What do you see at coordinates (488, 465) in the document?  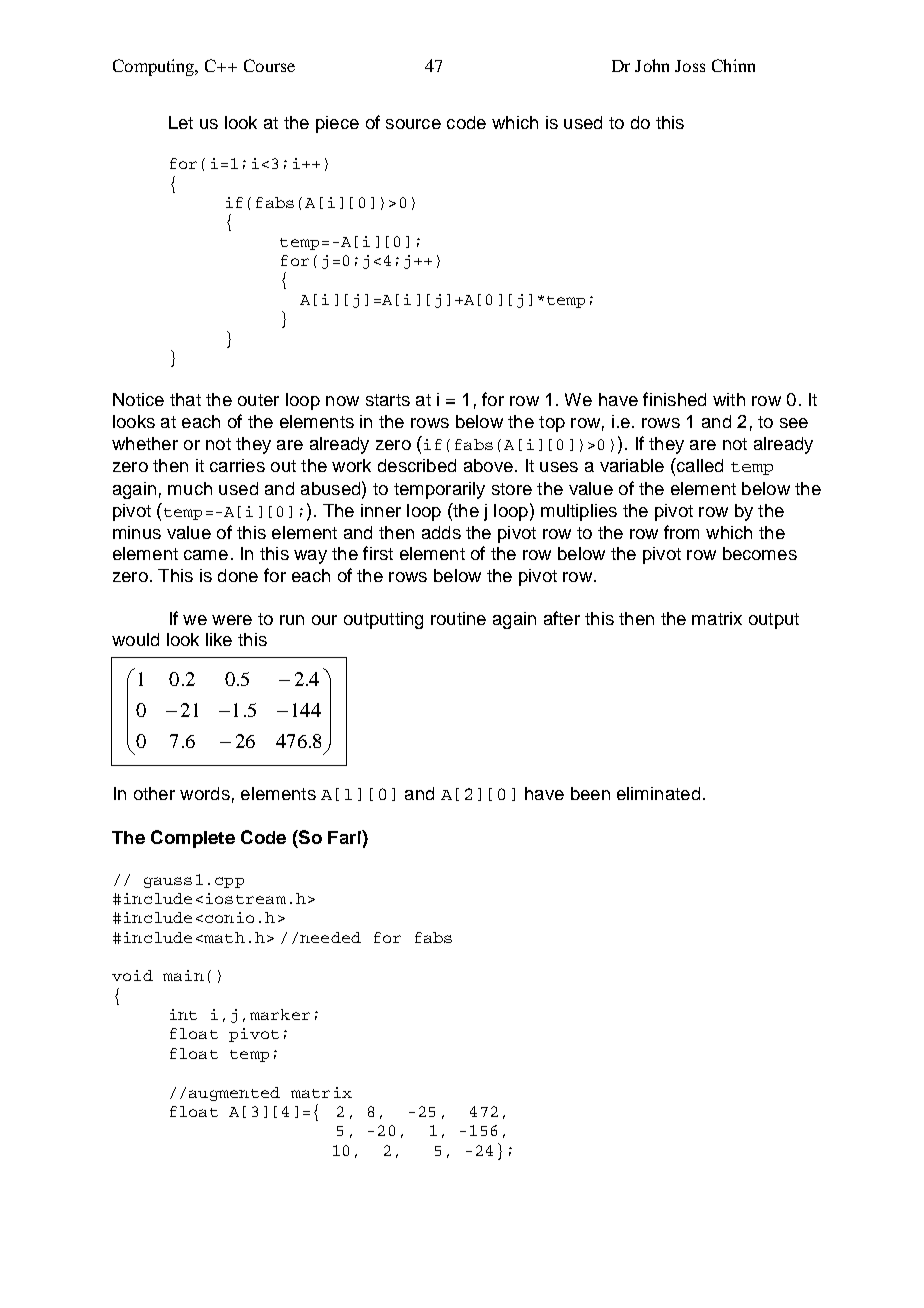 I see `above` at bounding box center [488, 465].
